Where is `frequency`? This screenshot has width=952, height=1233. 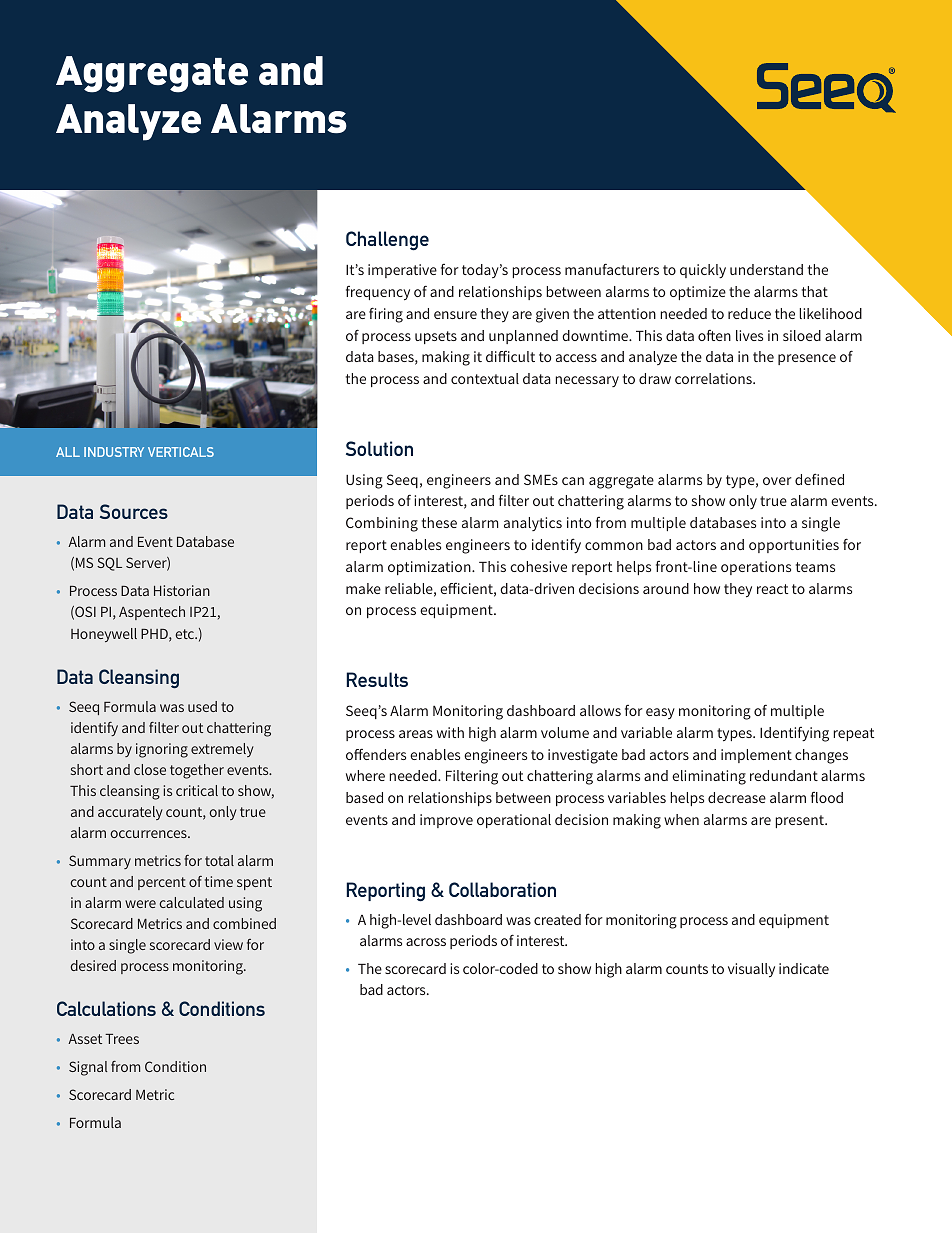 frequency is located at coordinates (378, 293).
